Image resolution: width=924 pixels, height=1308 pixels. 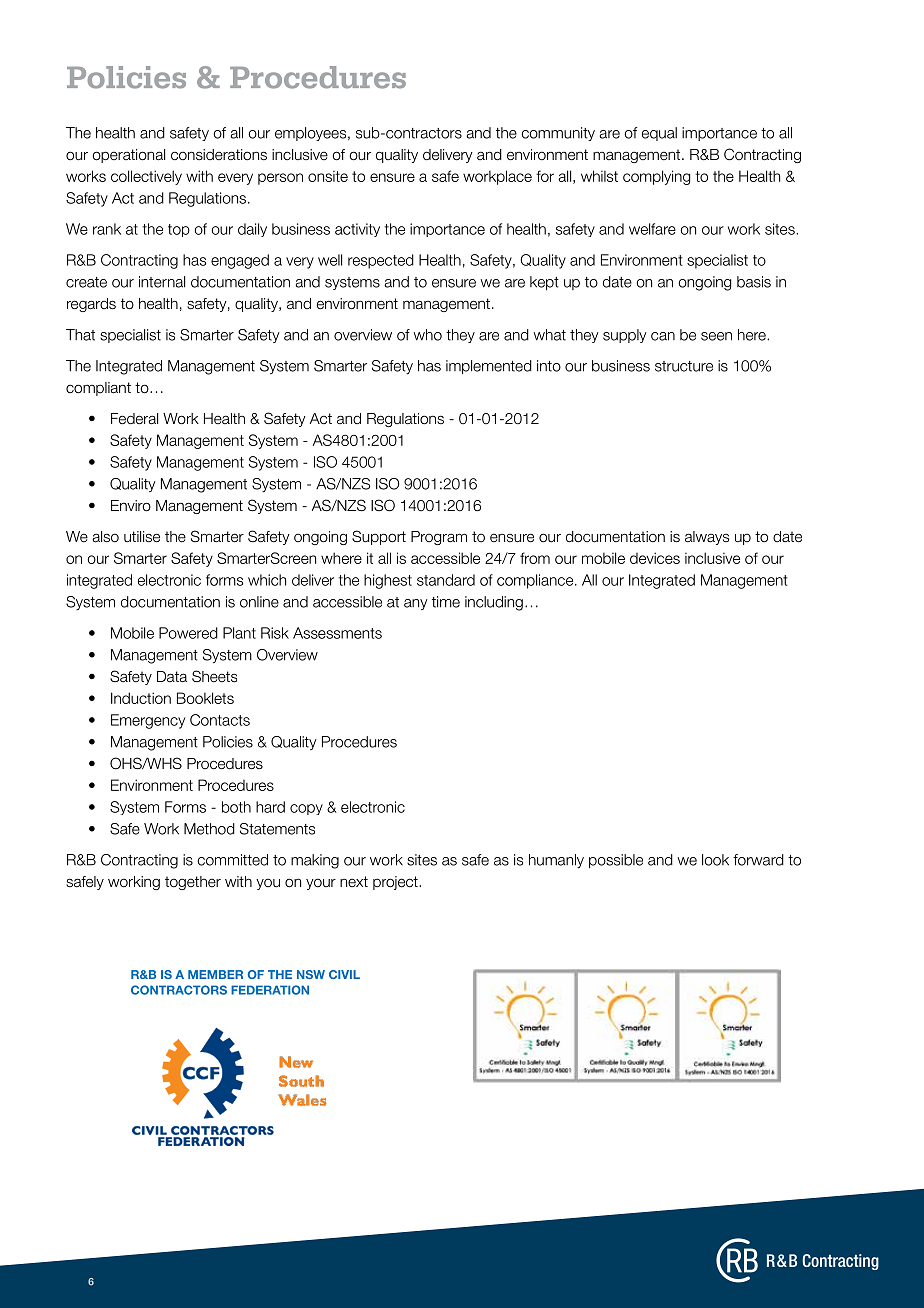 What do you see at coordinates (439, 538) in the document?
I see `Program` at bounding box center [439, 538].
